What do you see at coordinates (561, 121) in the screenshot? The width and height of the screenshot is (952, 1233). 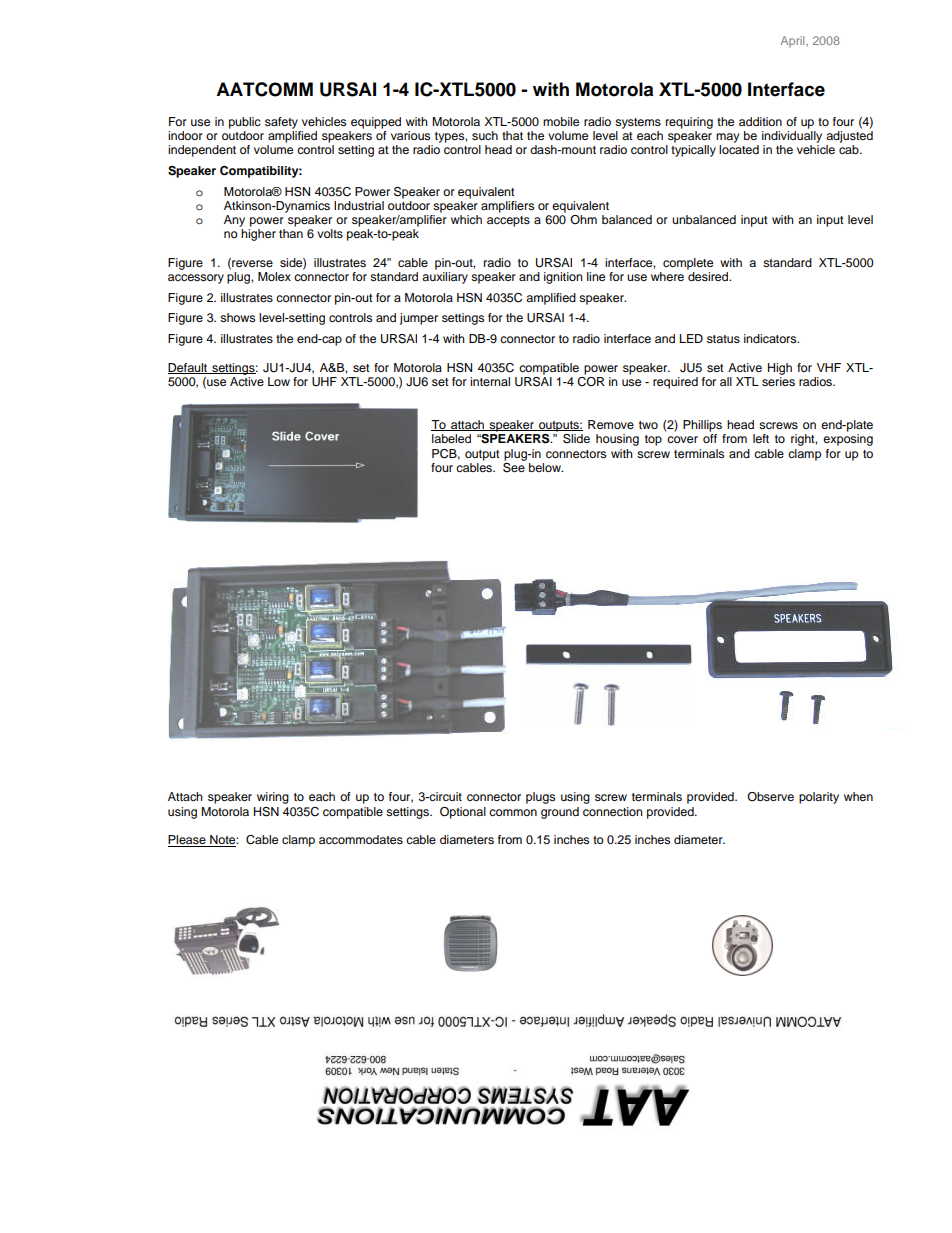 I see `mobile` at bounding box center [561, 121].
